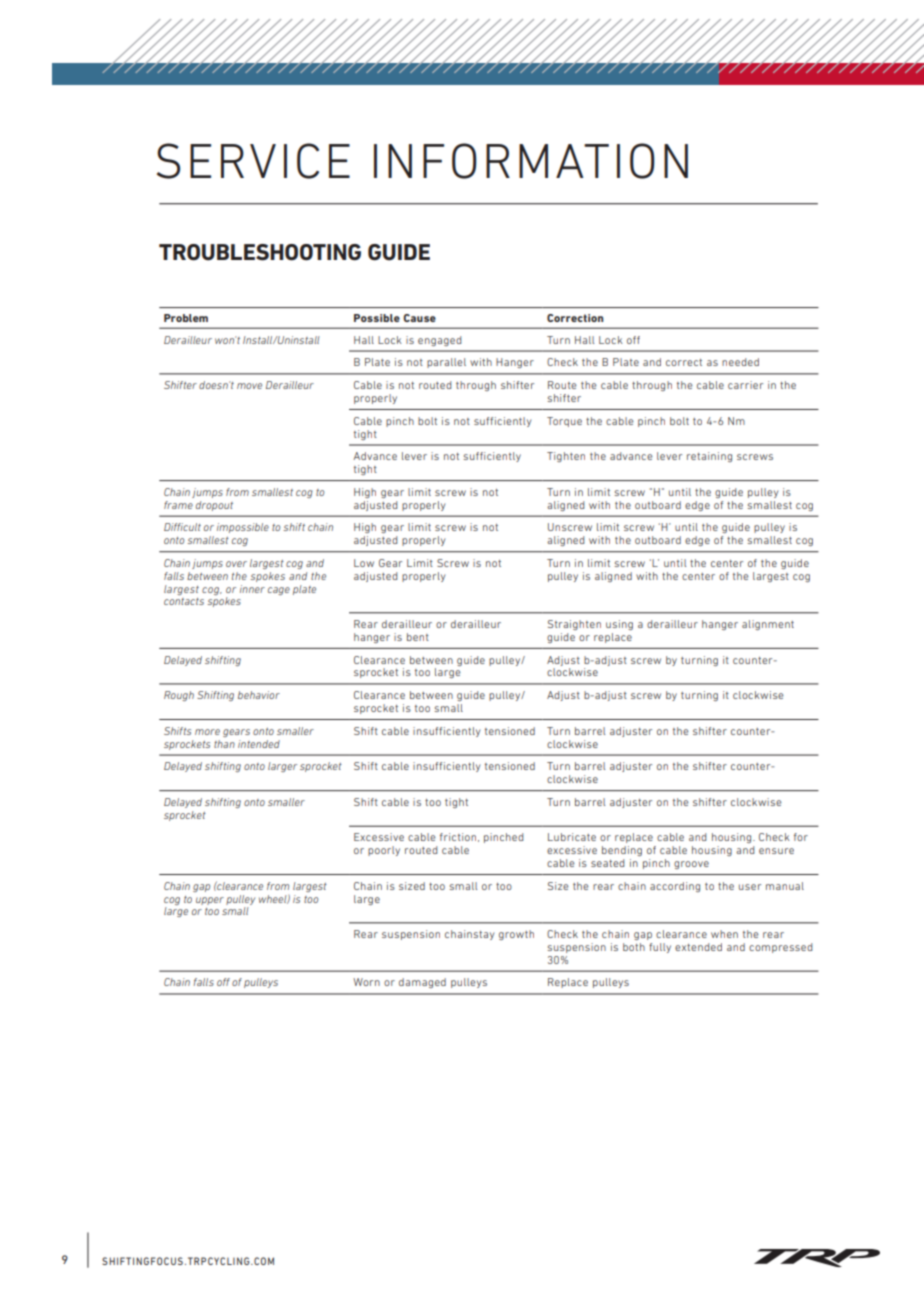 Image resolution: width=924 pixels, height=1308 pixels. I want to click on parallel, so click(446, 363).
